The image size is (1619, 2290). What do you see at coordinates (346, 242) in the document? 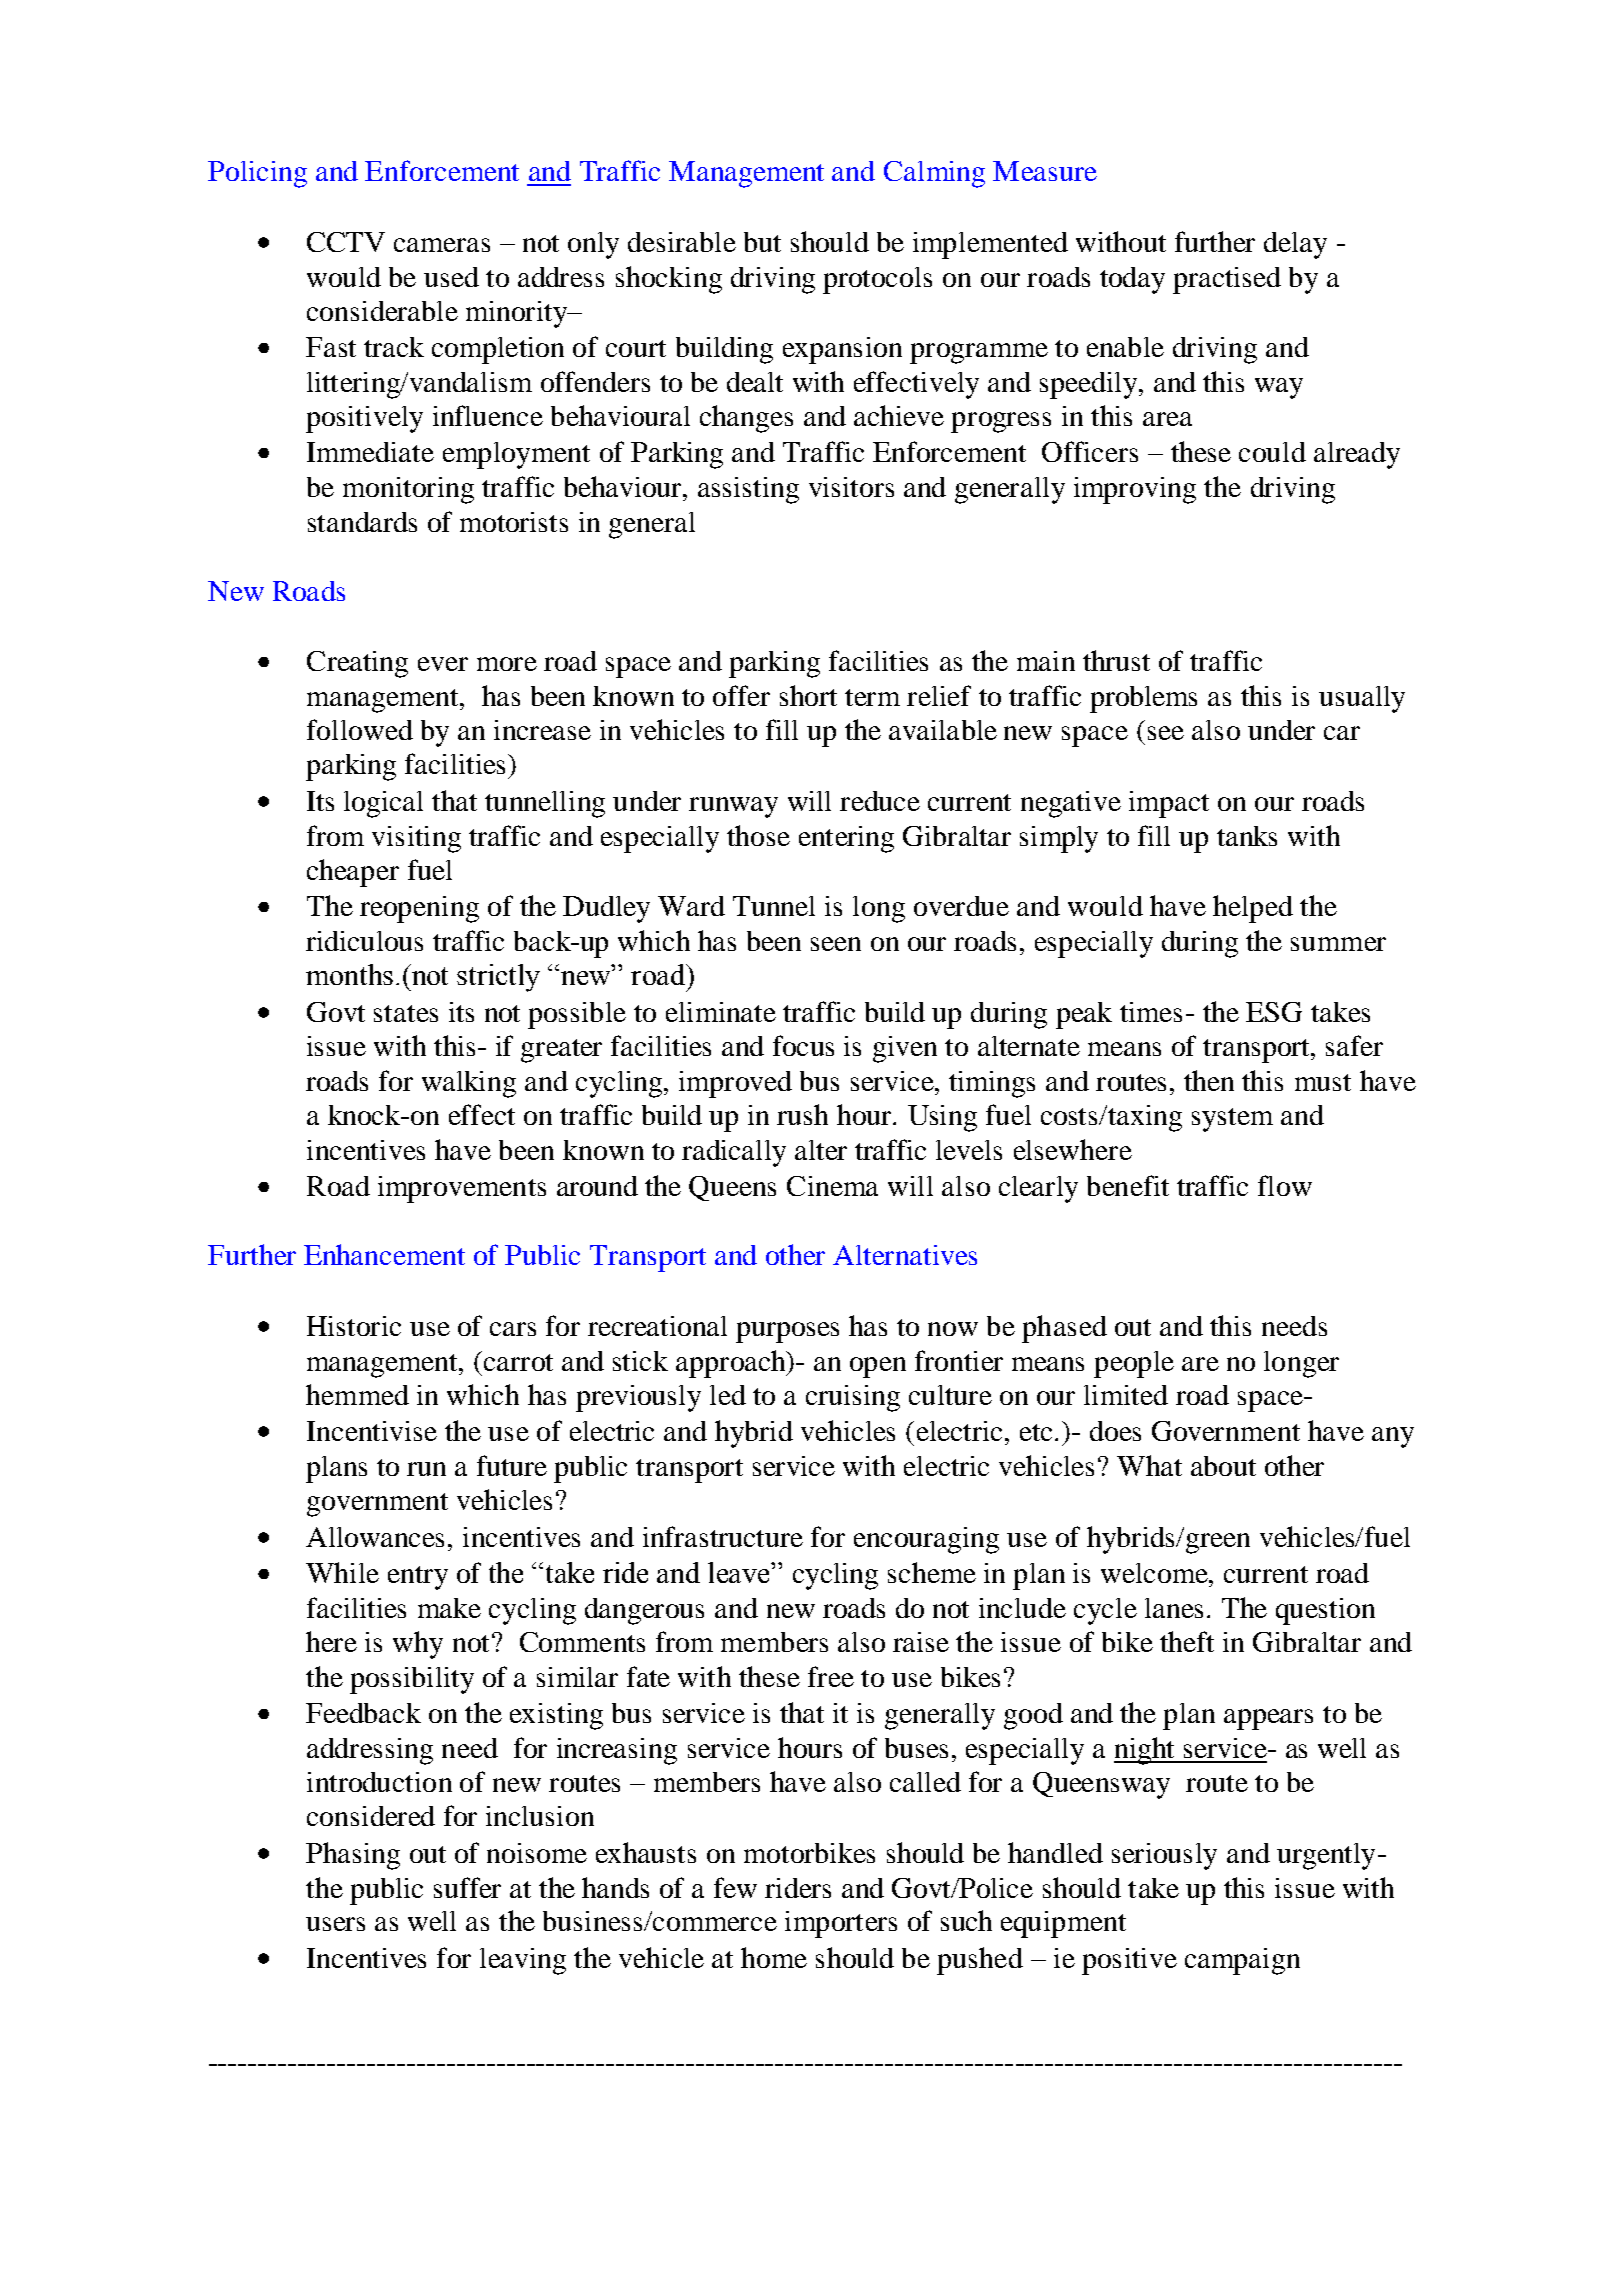
I see `CCTV` at bounding box center [346, 242].
